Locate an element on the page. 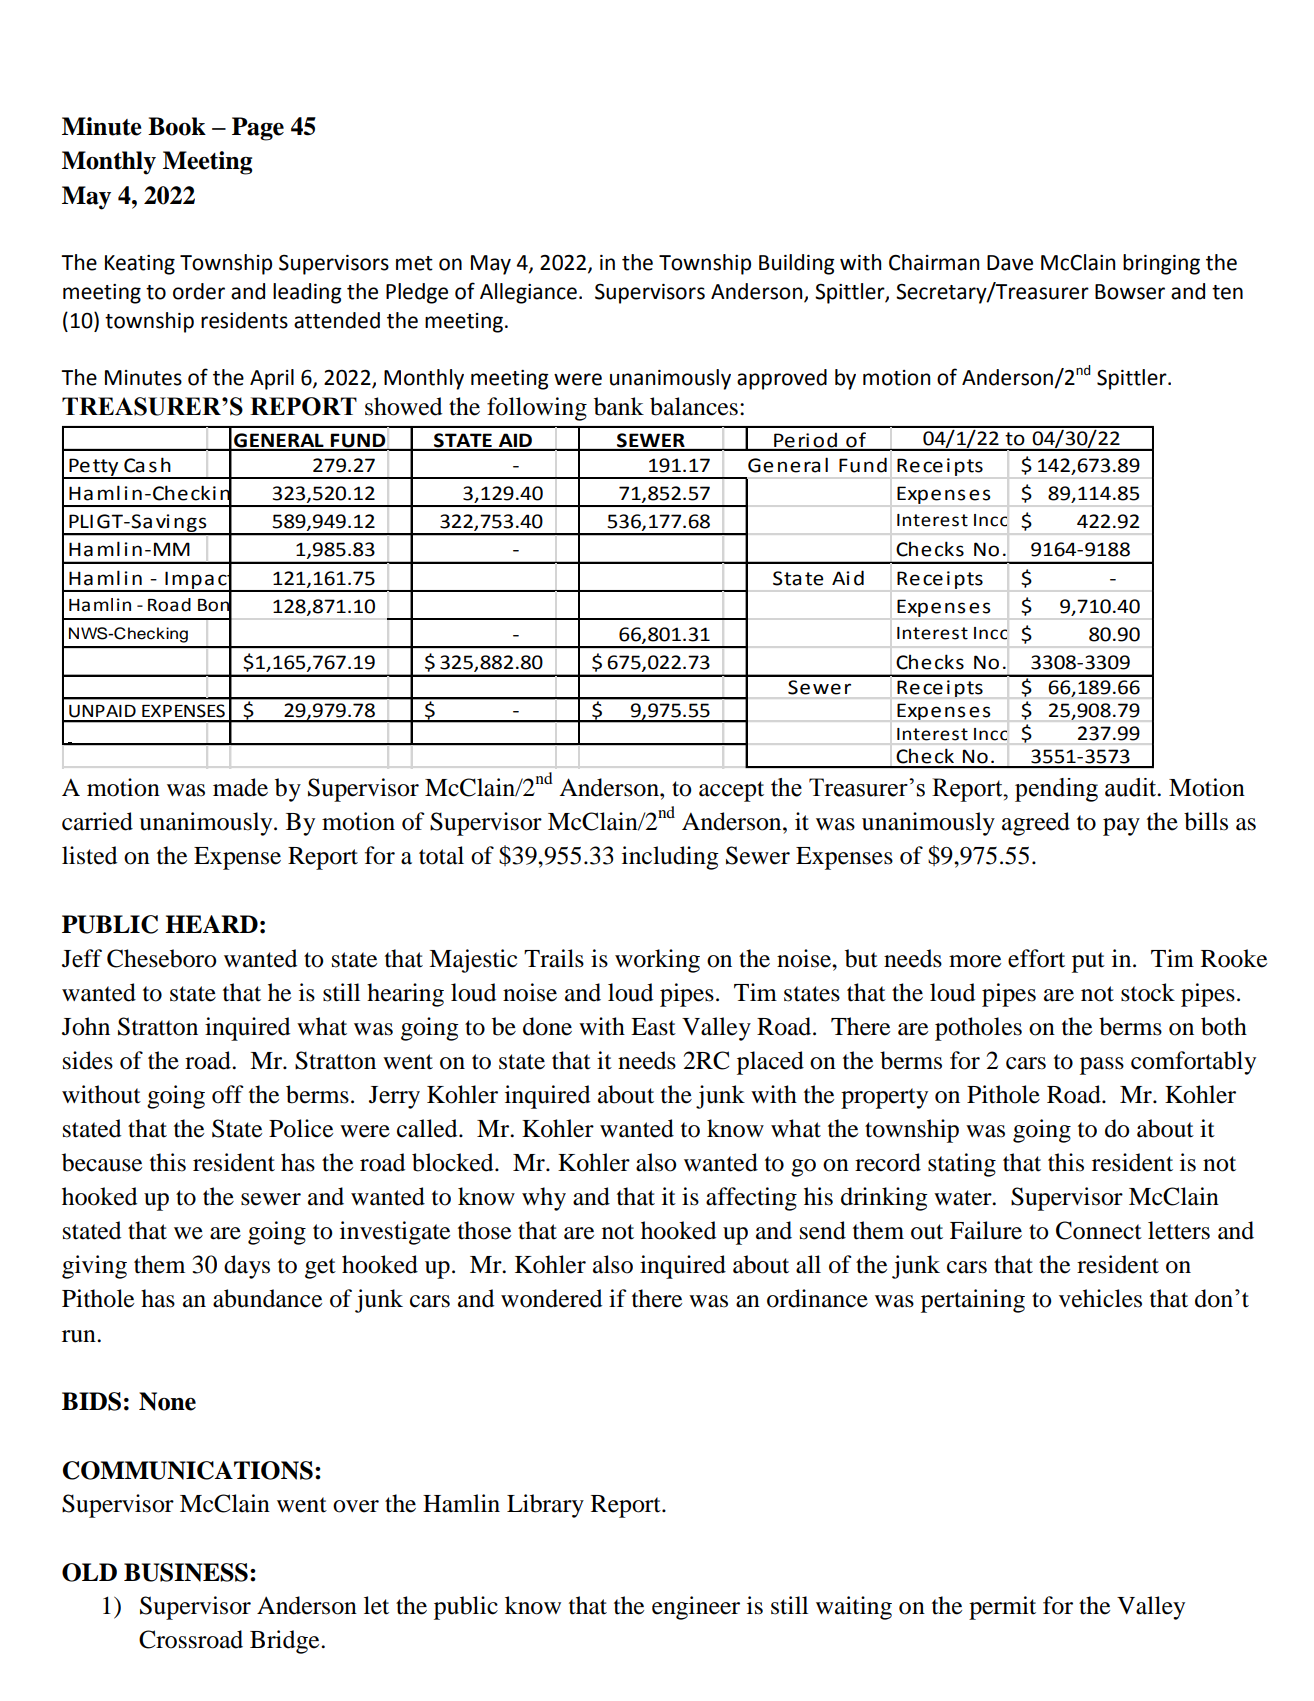 This page has height=1701, width=1314. Page is located at coordinates (258, 129).
